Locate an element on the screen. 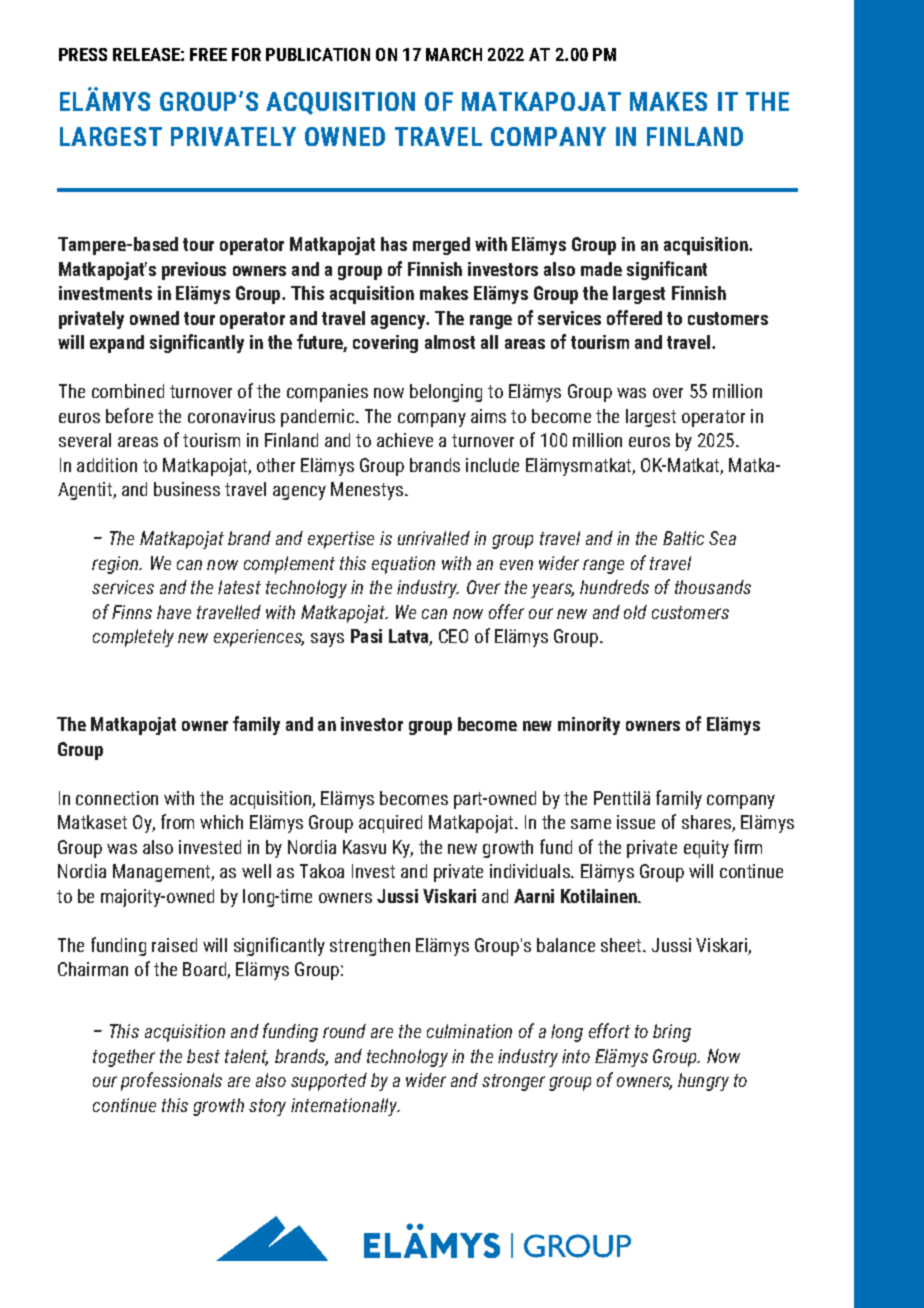 Image resolution: width=924 pixels, height=1308 pixels. thousands is located at coordinates (713, 587).
